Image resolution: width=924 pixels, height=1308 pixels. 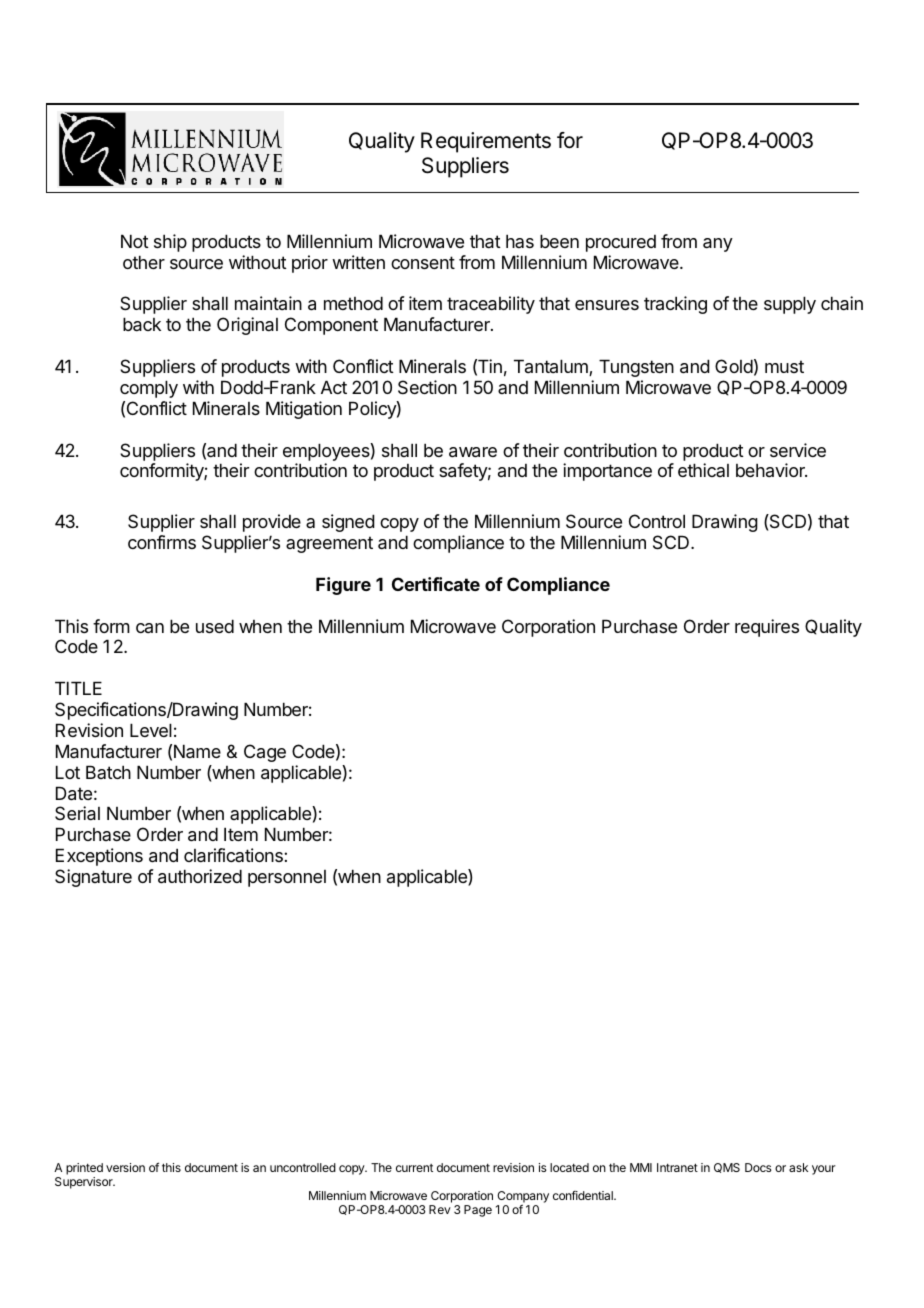 What do you see at coordinates (436, 584) in the screenshot?
I see `Certificate` at bounding box center [436, 584].
